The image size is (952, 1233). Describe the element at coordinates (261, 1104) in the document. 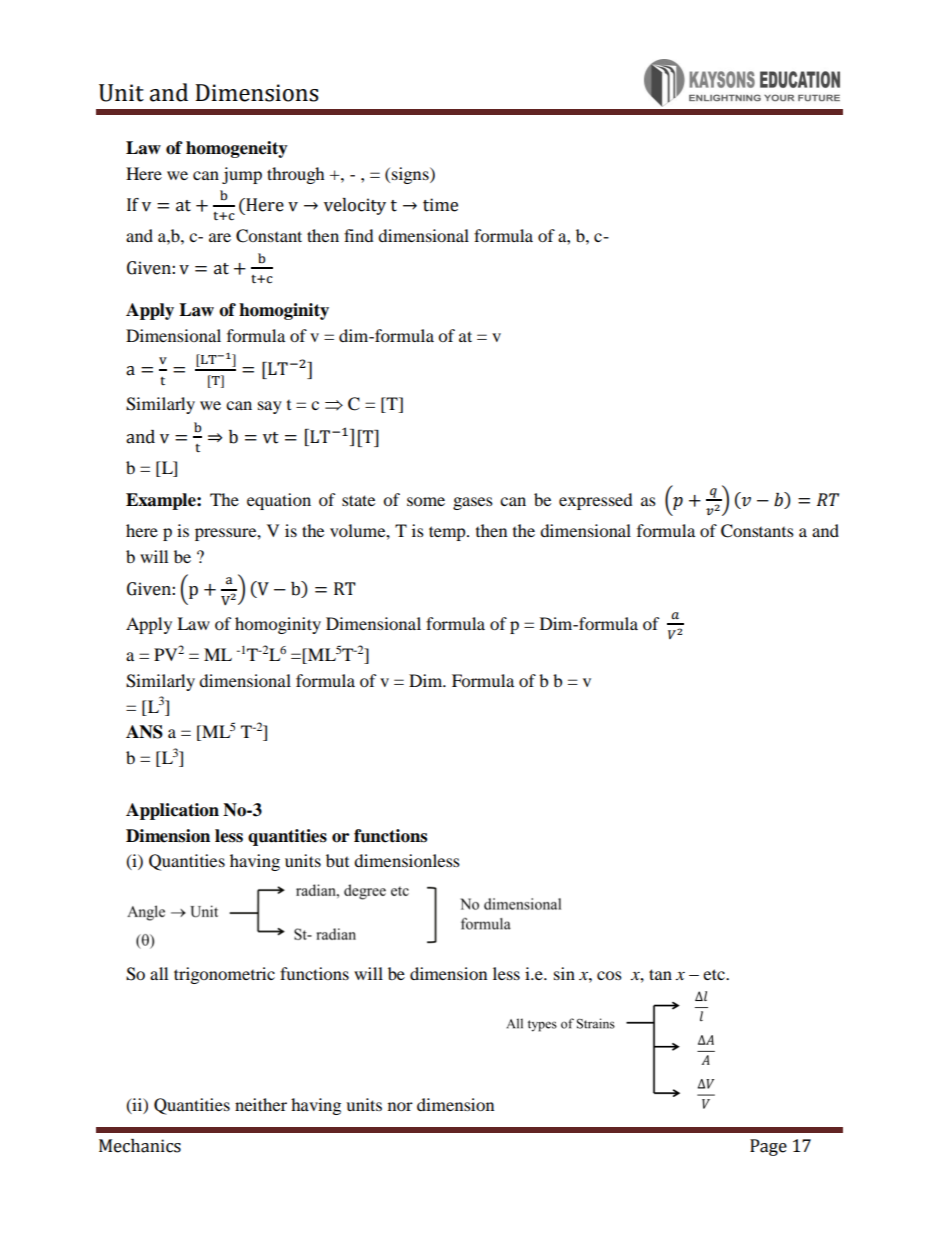

I see `neither` at that location.
